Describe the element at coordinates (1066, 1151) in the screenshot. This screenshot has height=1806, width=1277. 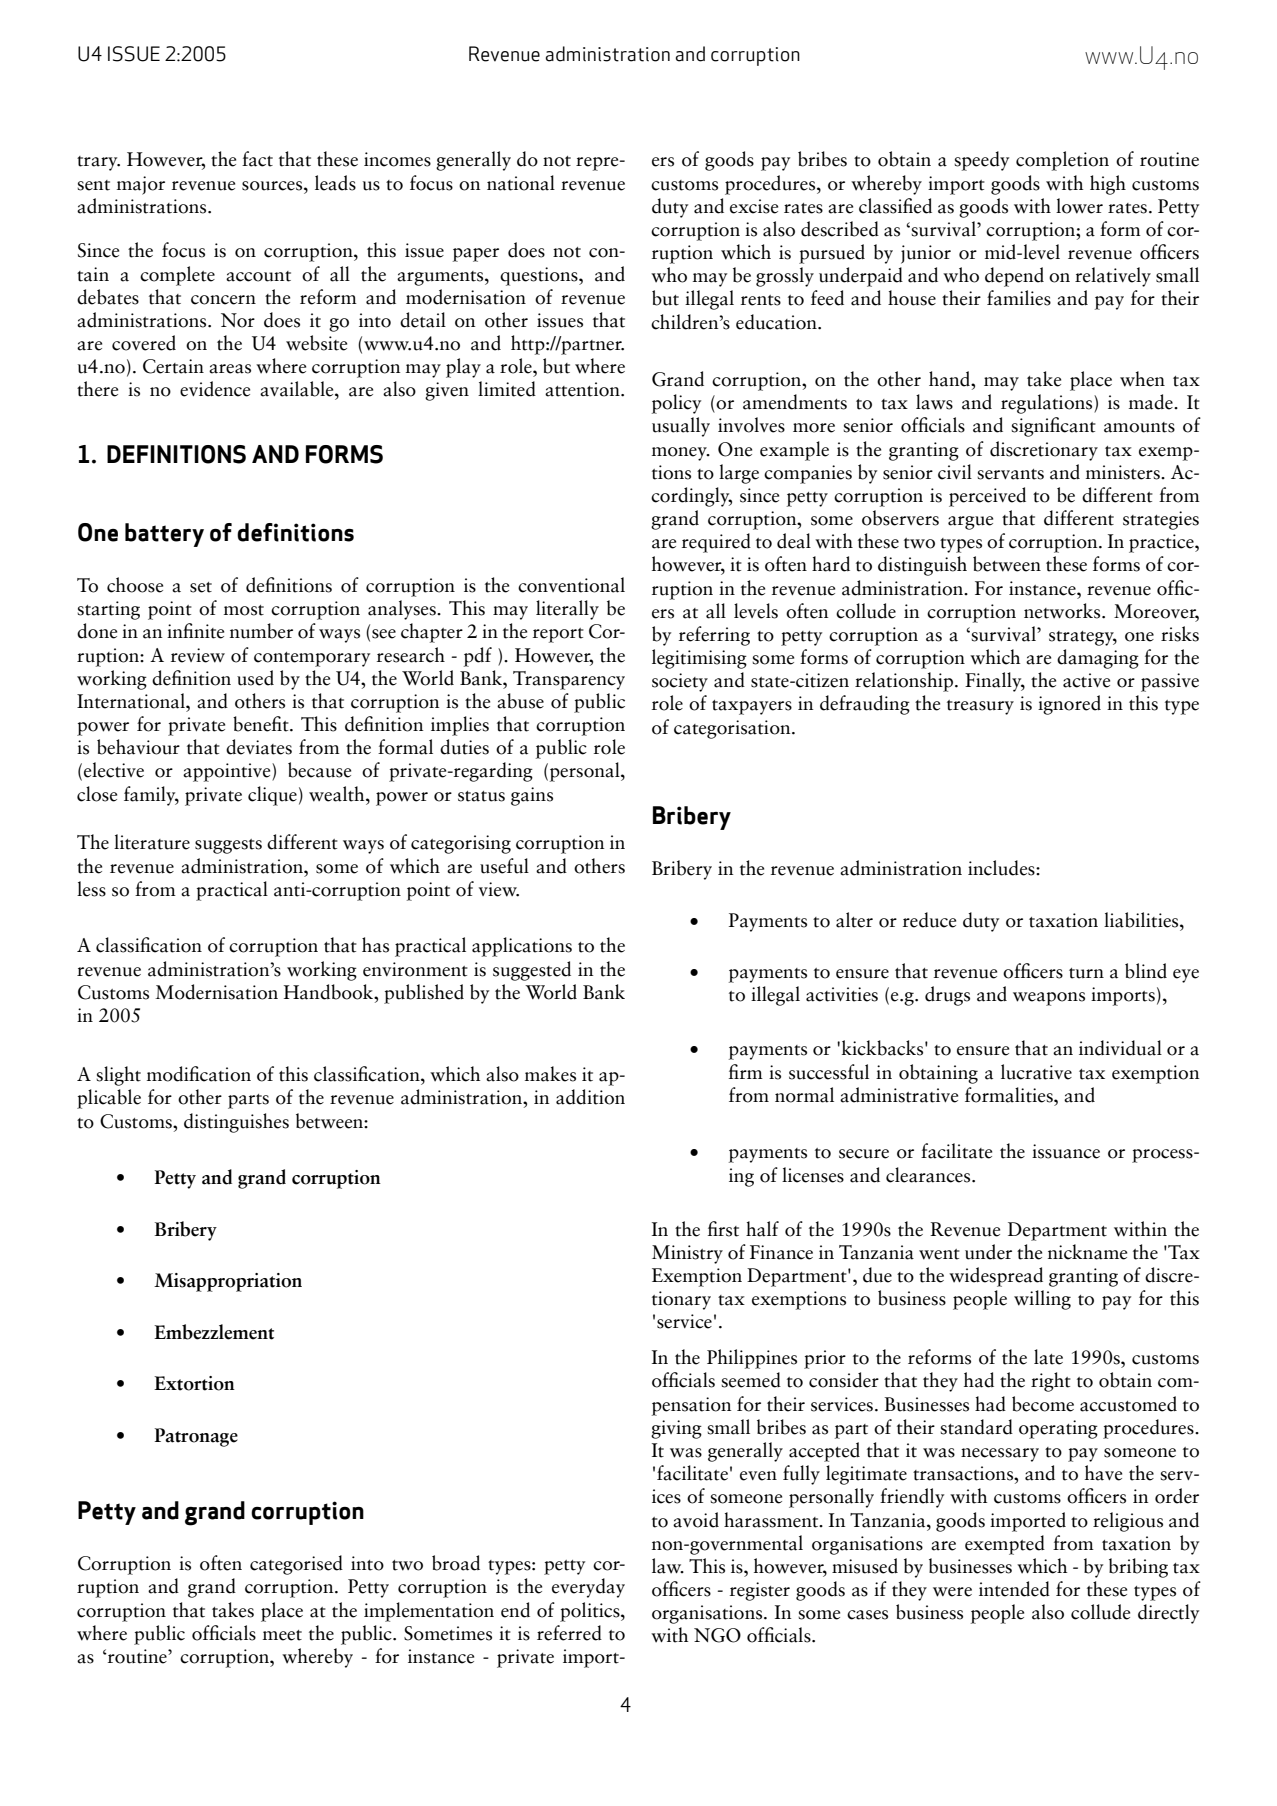
I see `issuance` at that location.
